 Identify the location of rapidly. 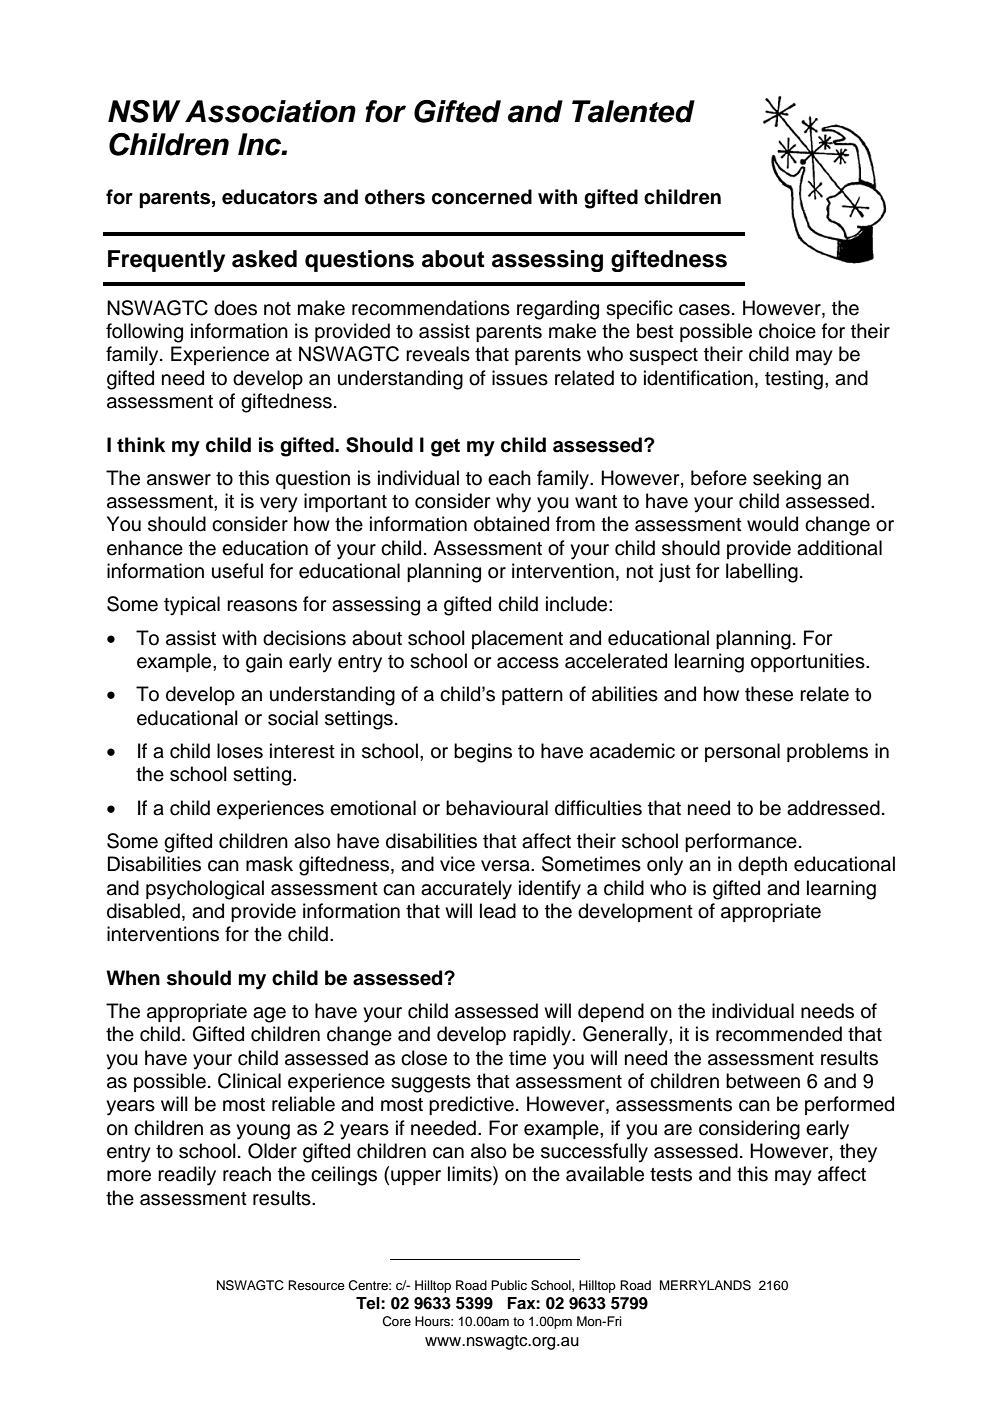
(543, 1036).
